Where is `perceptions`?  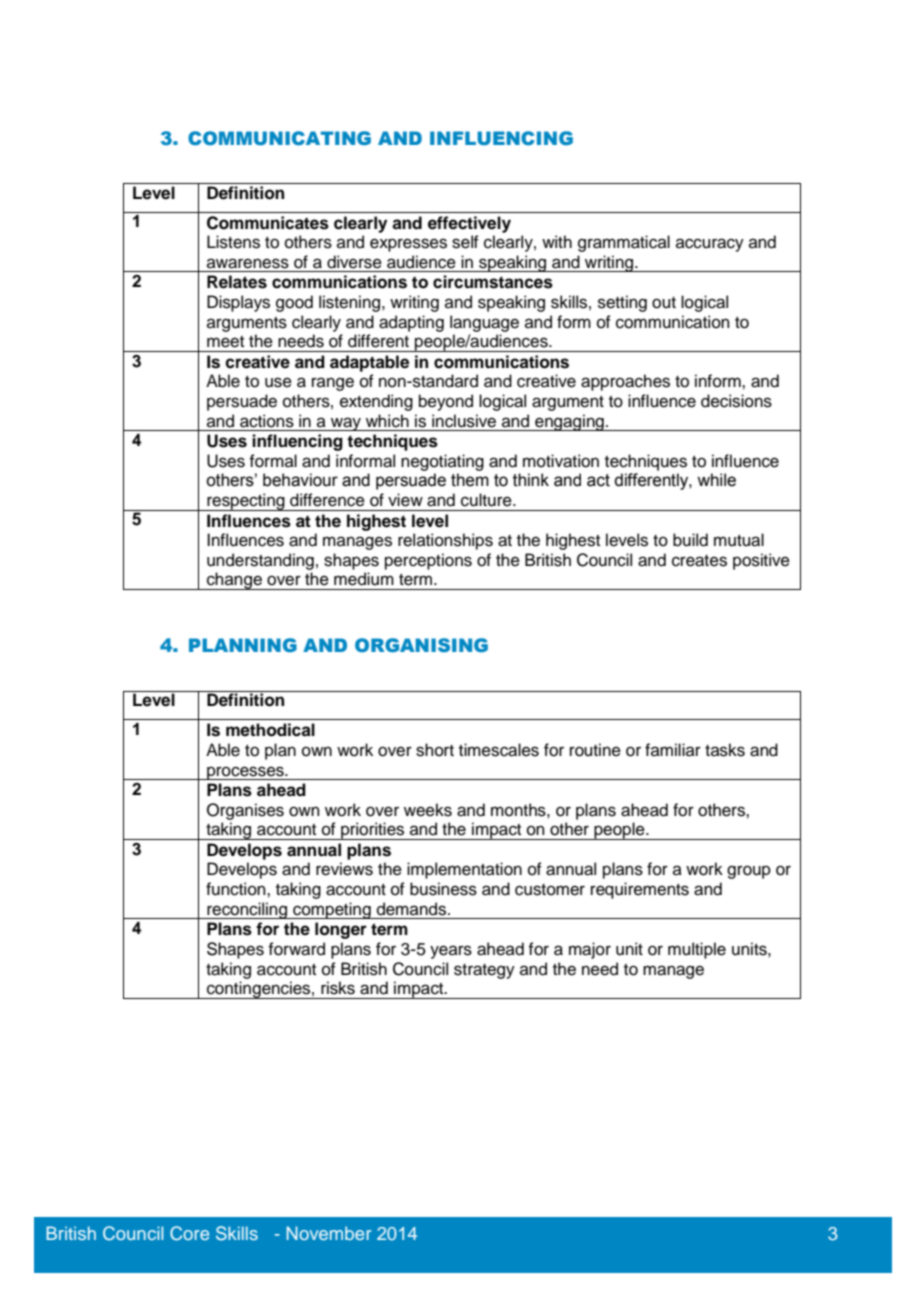
perceptions is located at coordinates (428, 561).
